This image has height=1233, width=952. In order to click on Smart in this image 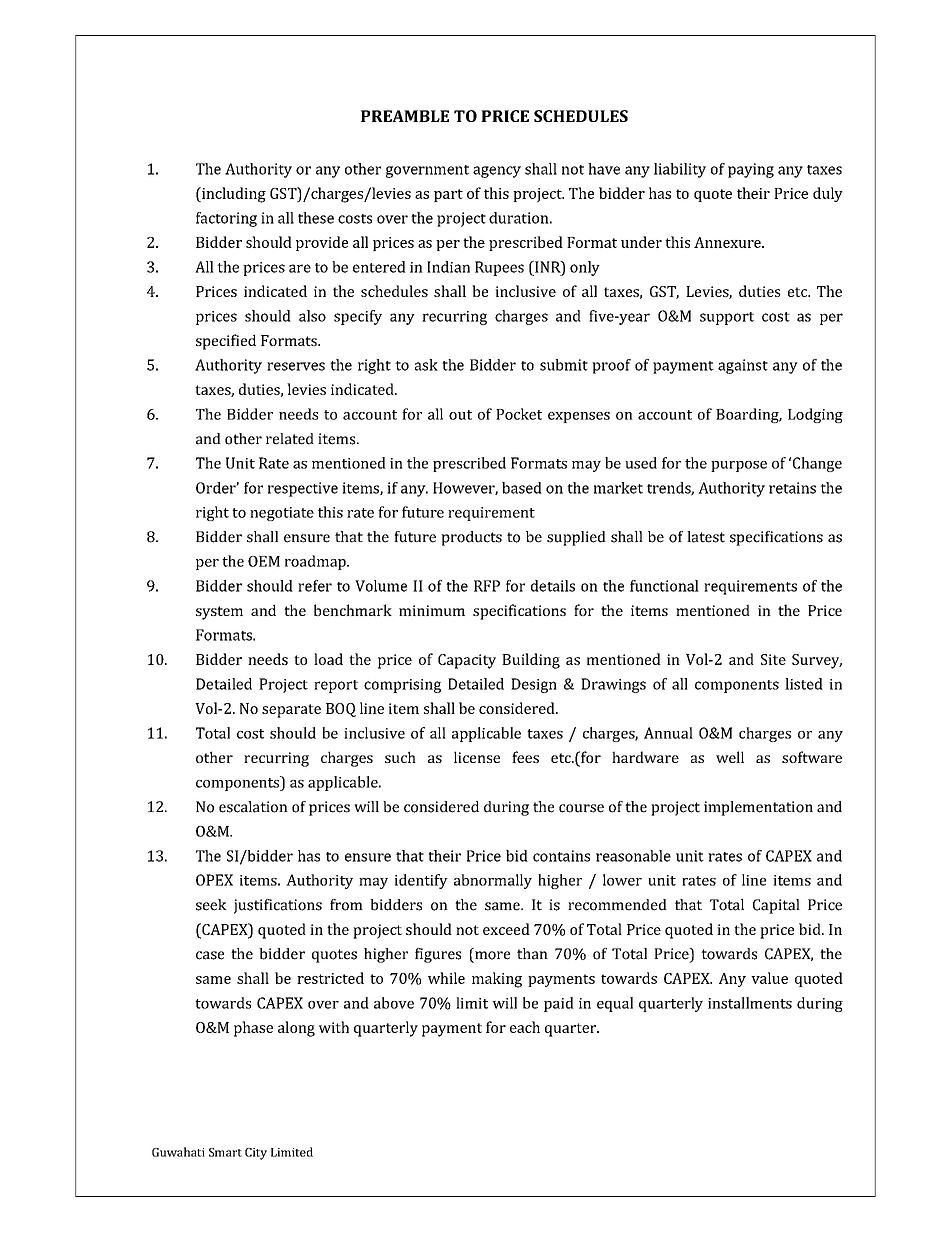, I will do `click(225, 1152)`.
